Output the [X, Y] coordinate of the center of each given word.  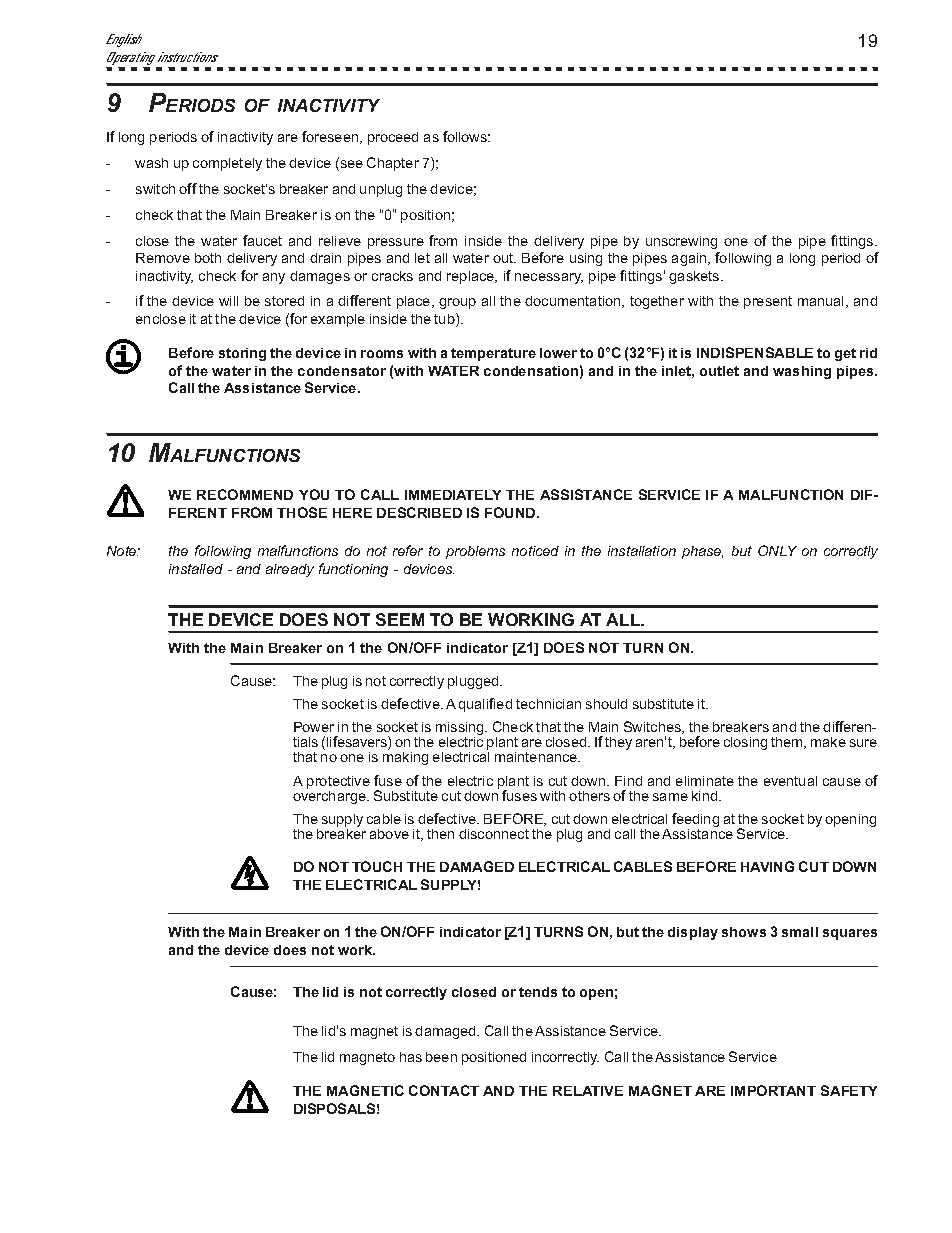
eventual [790, 781]
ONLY [777, 550]
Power [314, 727]
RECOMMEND [245, 494]
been [441, 1057]
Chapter [393, 164]
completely [227, 164]
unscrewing [681, 242]
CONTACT [444, 1090]
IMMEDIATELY [453, 495]
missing [461, 730]
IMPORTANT [773, 1090]
